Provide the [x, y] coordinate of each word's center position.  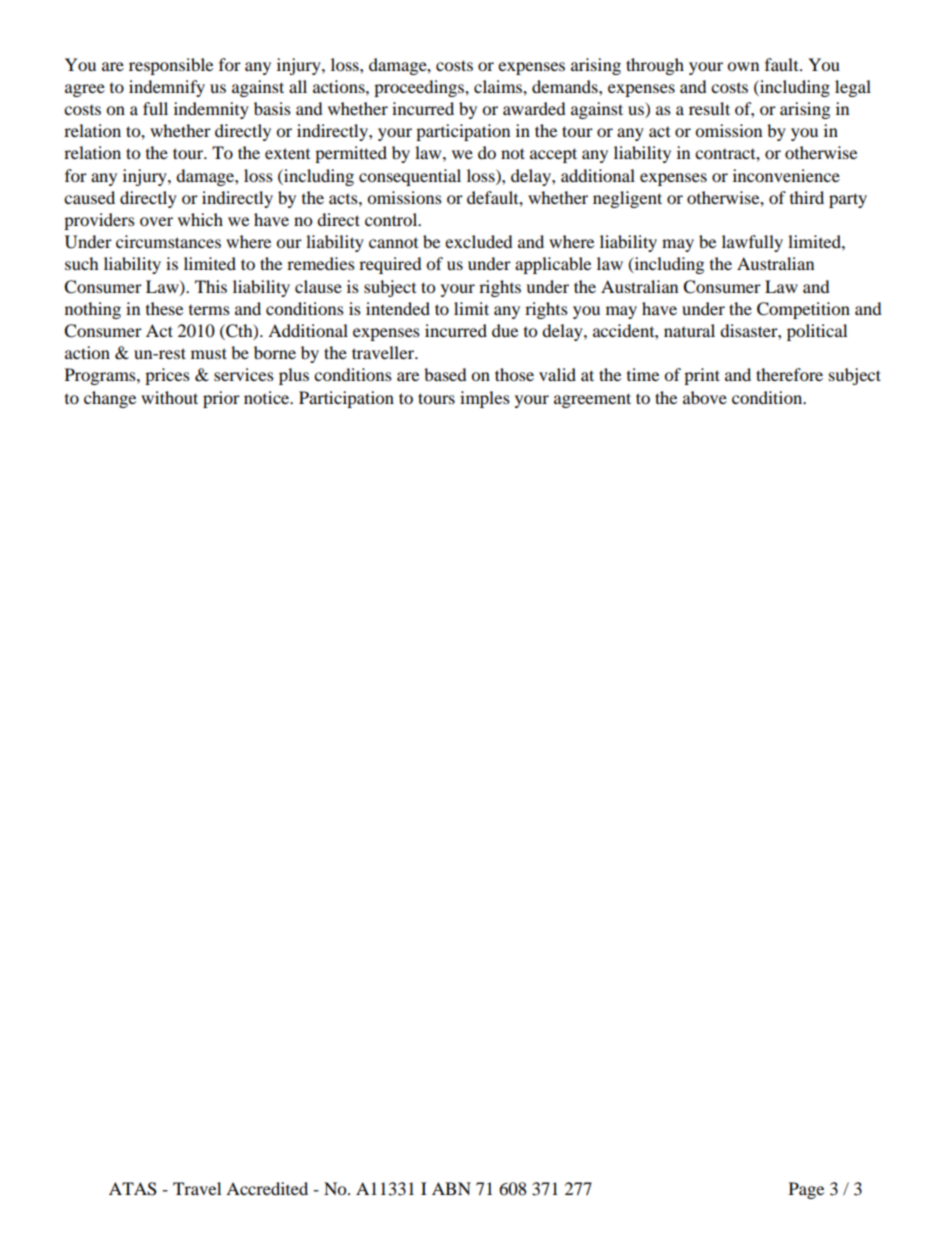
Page [806, 1190]
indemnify [167, 88]
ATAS [133, 1189]
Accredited [267, 1188]
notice [268, 397]
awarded [534, 108]
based [445, 374]
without [169, 397]
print [702, 376]
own [743, 66]
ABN [451, 1188]
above [705, 397]
